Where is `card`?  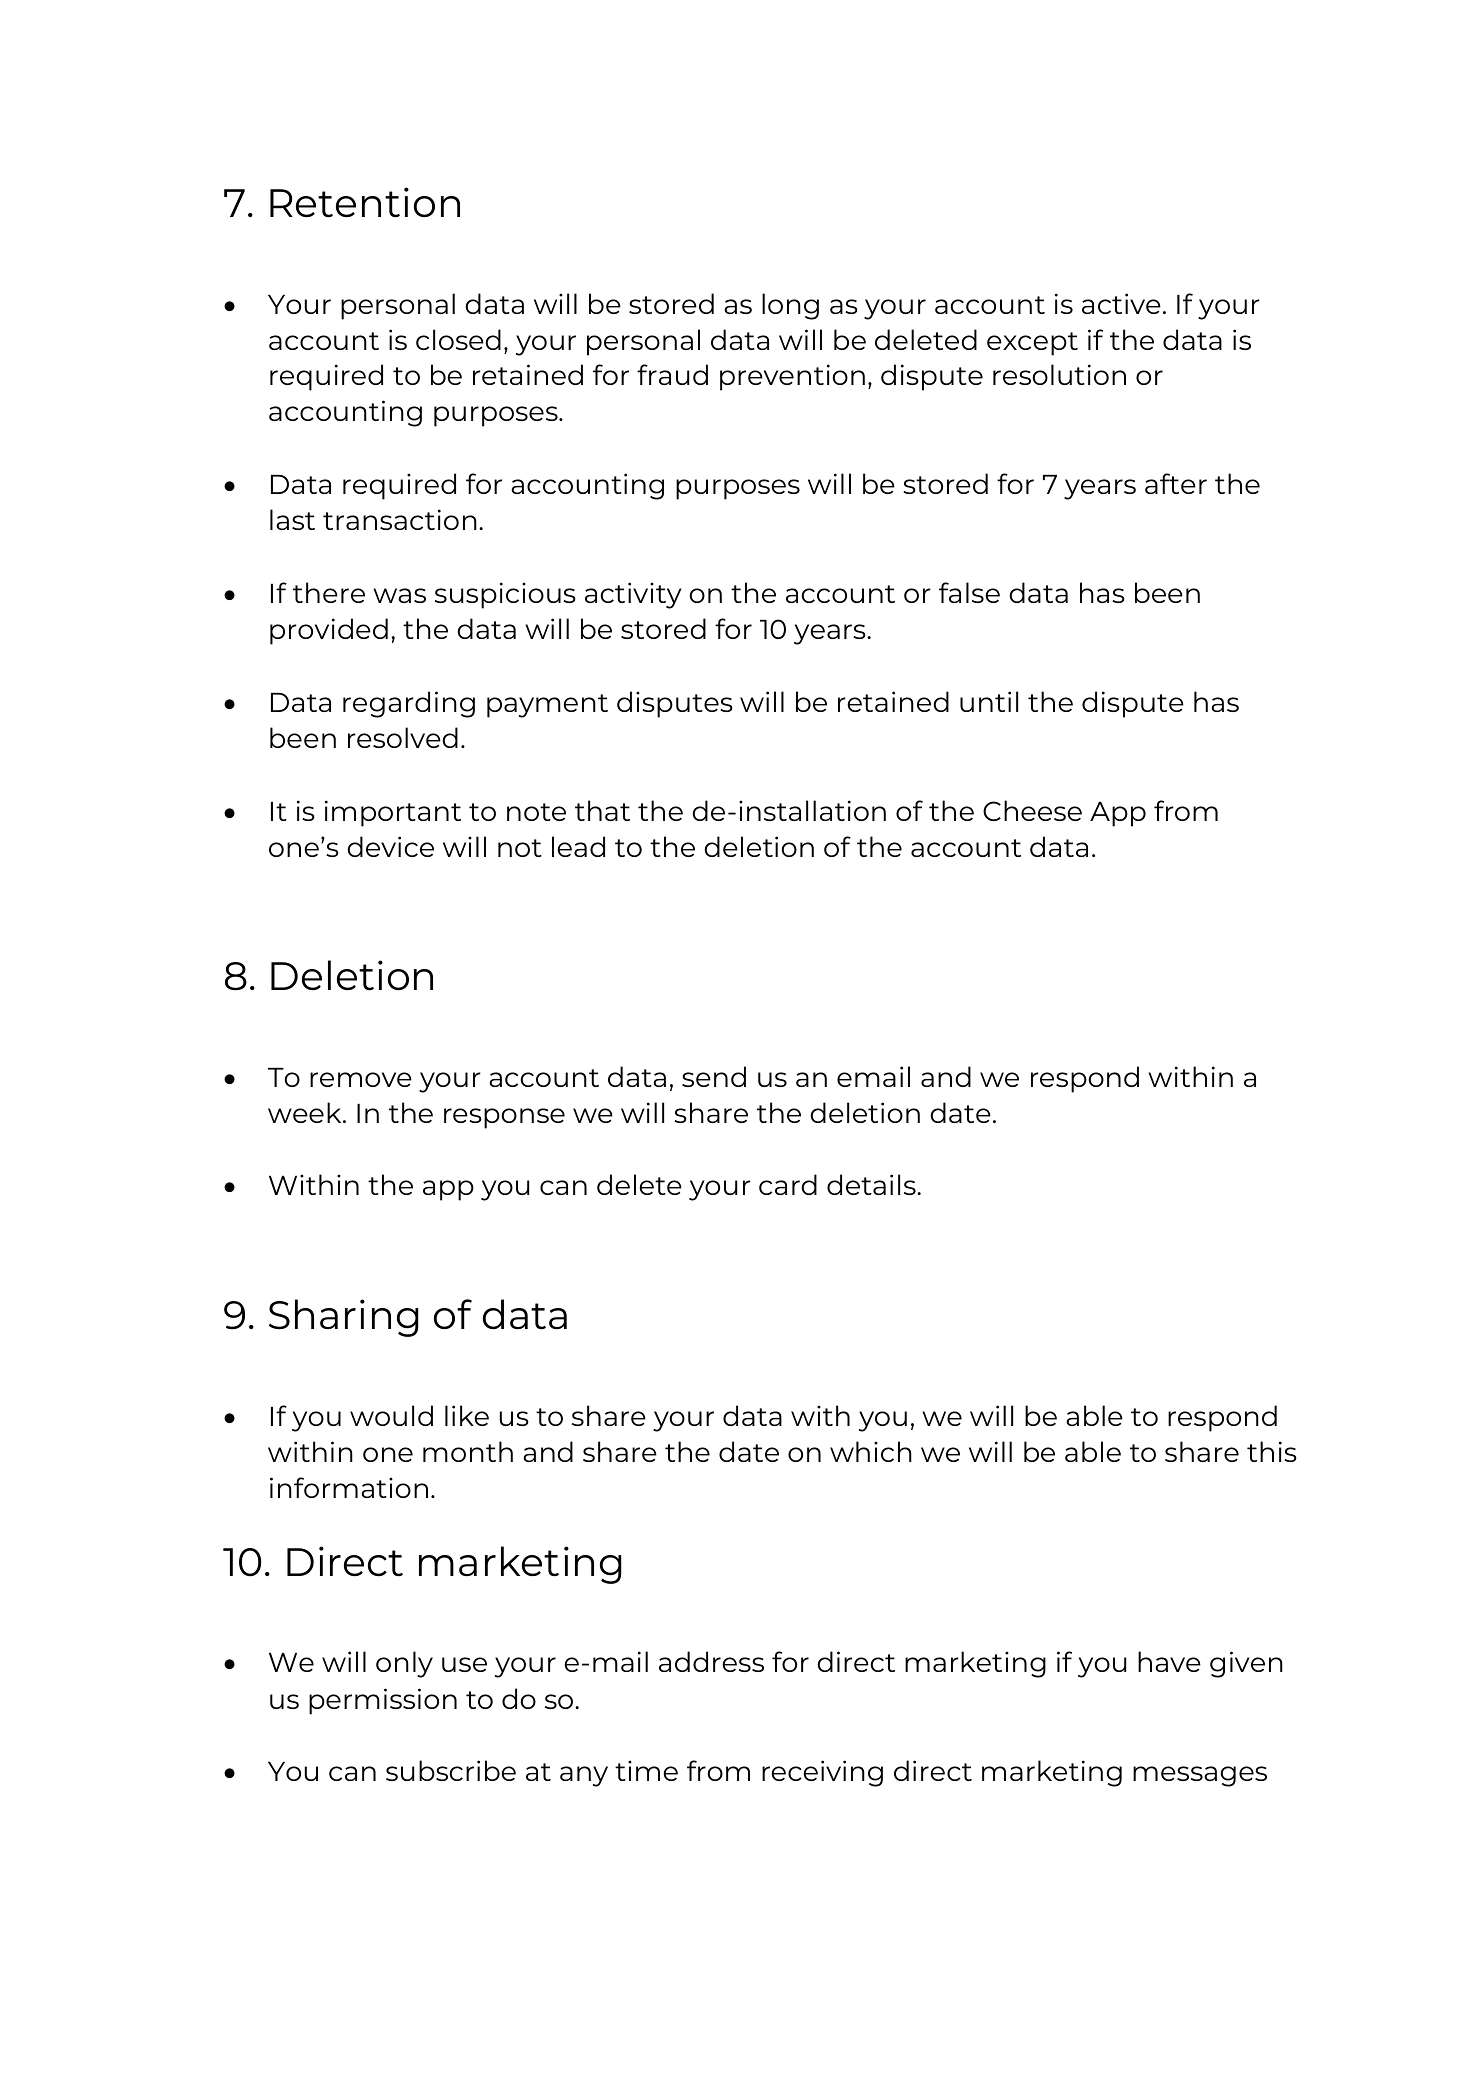
card is located at coordinates (788, 1184).
